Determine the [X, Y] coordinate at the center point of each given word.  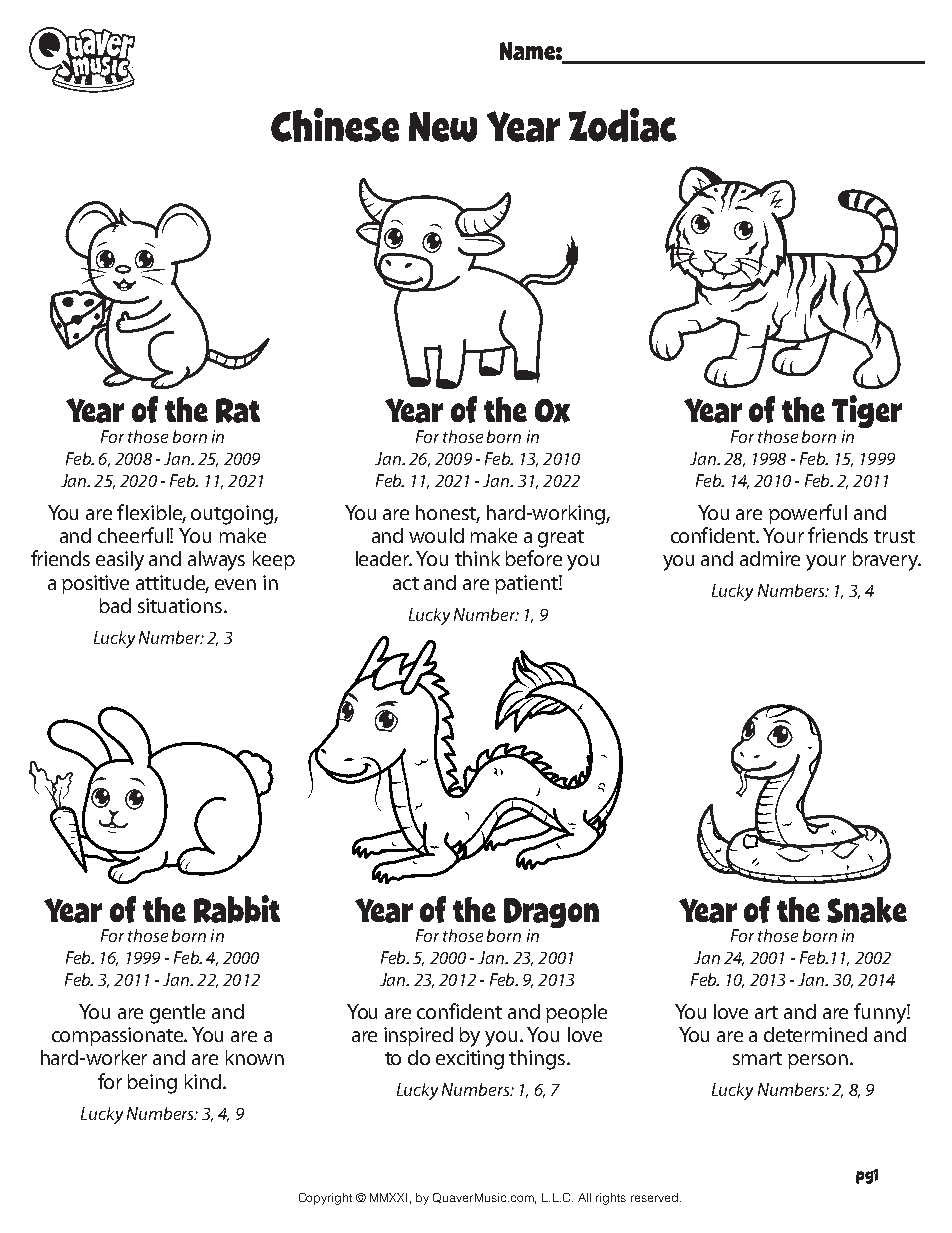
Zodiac [623, 125]
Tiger [867, 413]
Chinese [335, 125]
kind [203, 1081]
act [406, 583]
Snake [867, 910]
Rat [238, 410]
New [443, 127]
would [436, 535]
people [576, 1013]
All [584, 1197]
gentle [177, 1014]
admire [770, 558]
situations [180, 605]
